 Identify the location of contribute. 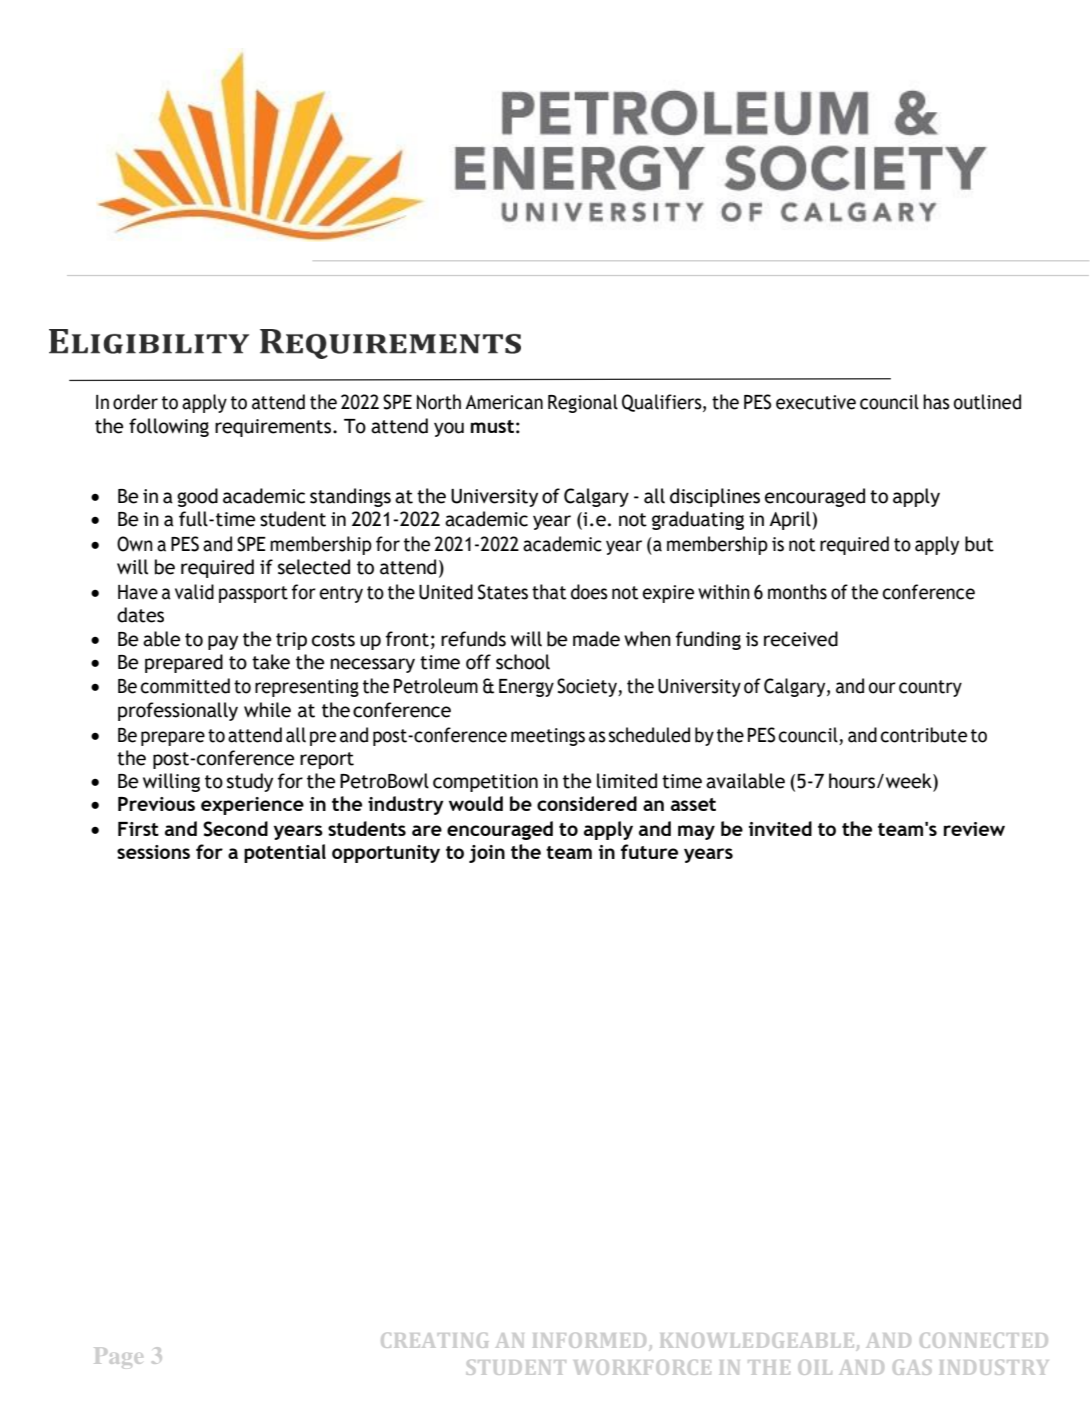
(924, 735).
